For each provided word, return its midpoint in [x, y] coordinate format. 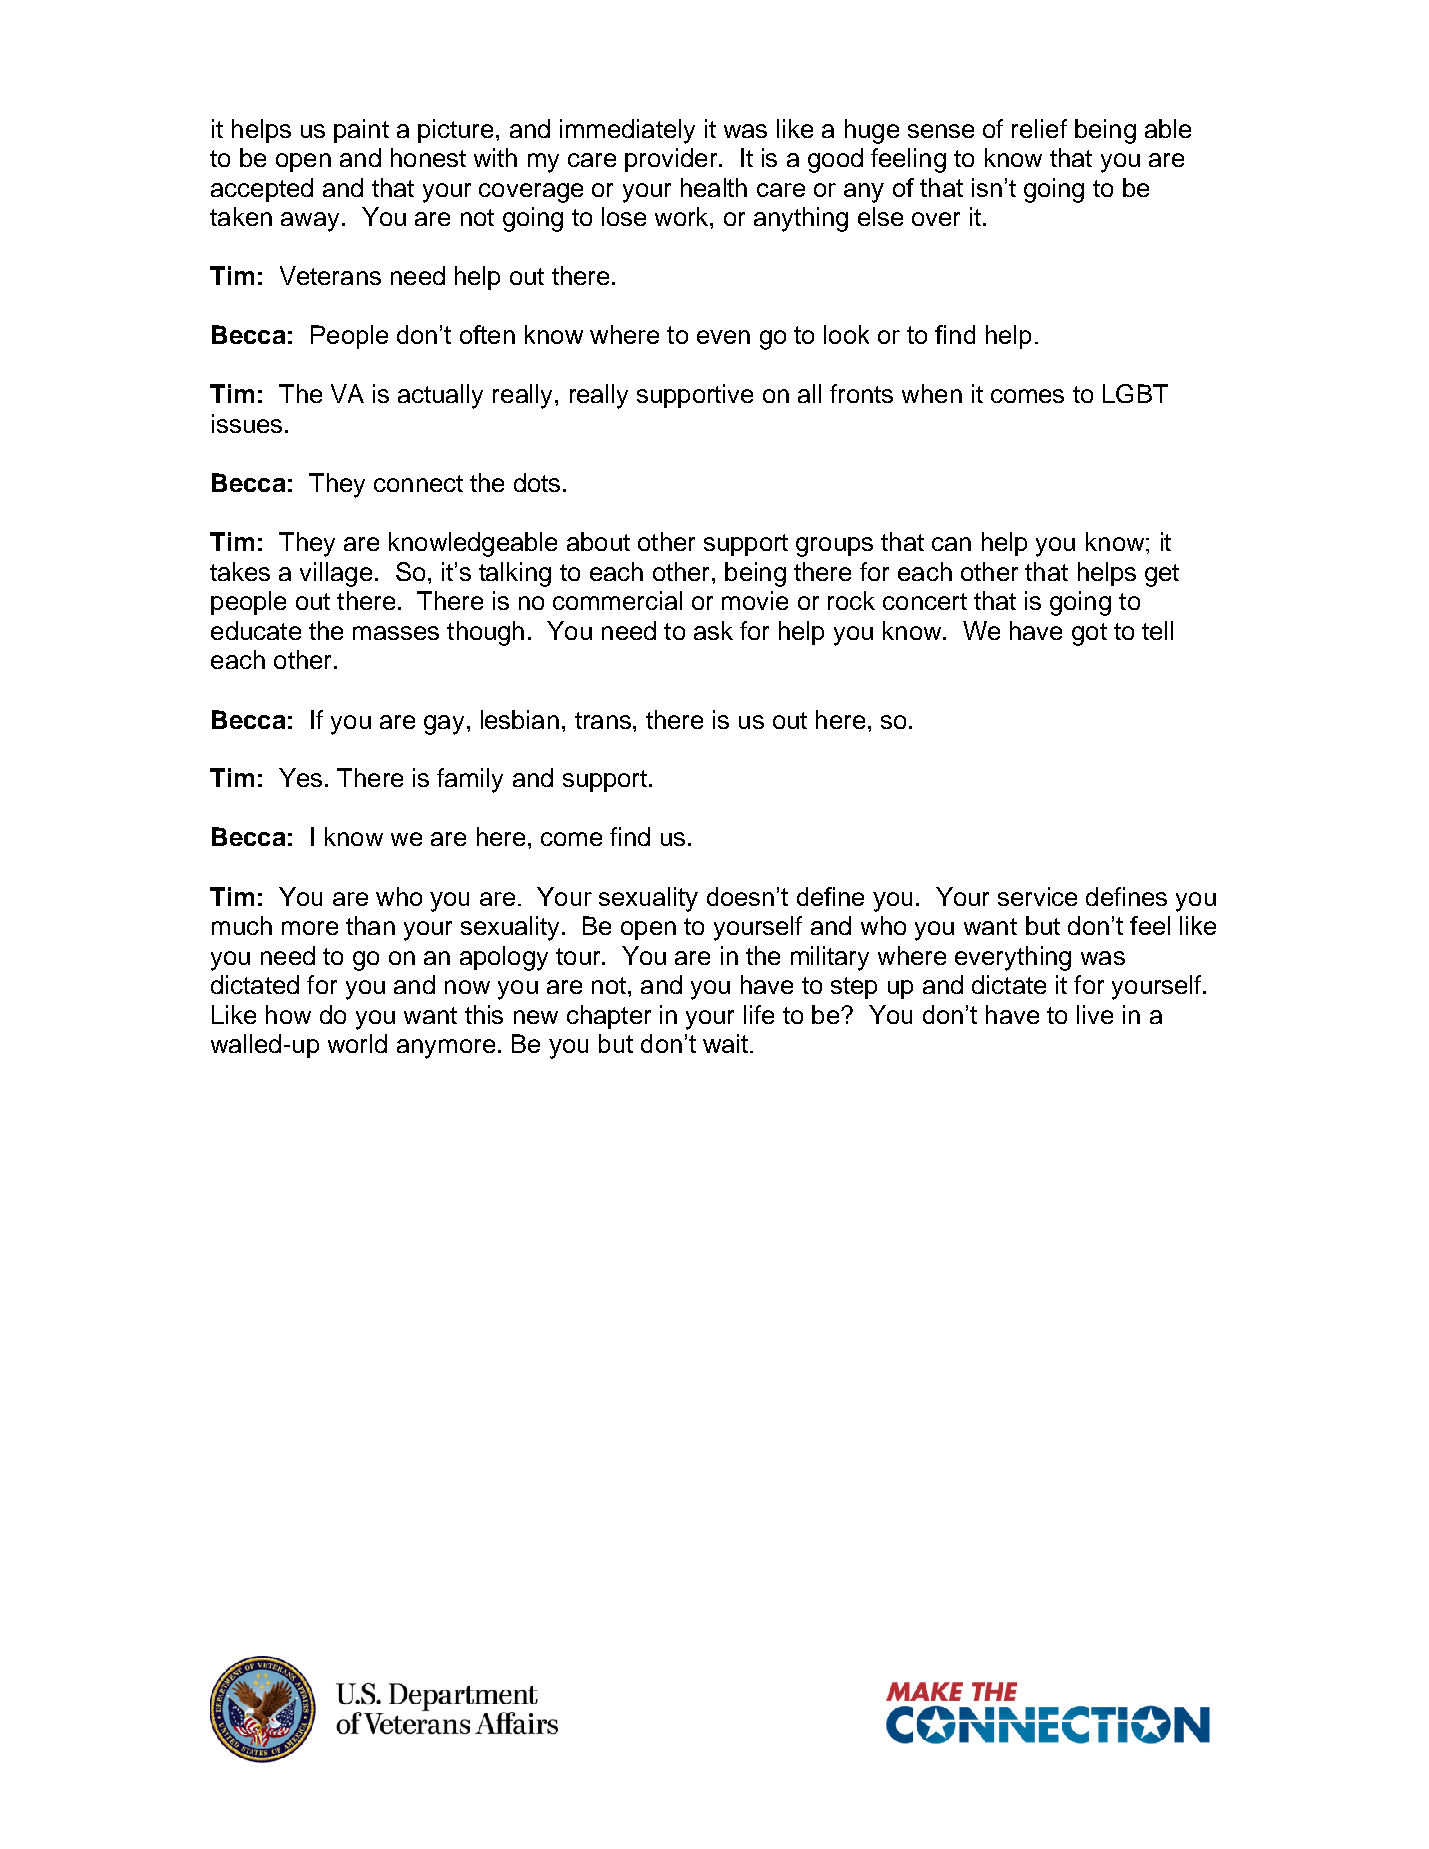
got [1089, 634]
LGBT [1135, 393]
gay [444, 725]
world [357, 1043]
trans [603, 720]
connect [418, 483]
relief [1039, 128]
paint [361, 131]
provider [672, 160]
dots [537, 482]
